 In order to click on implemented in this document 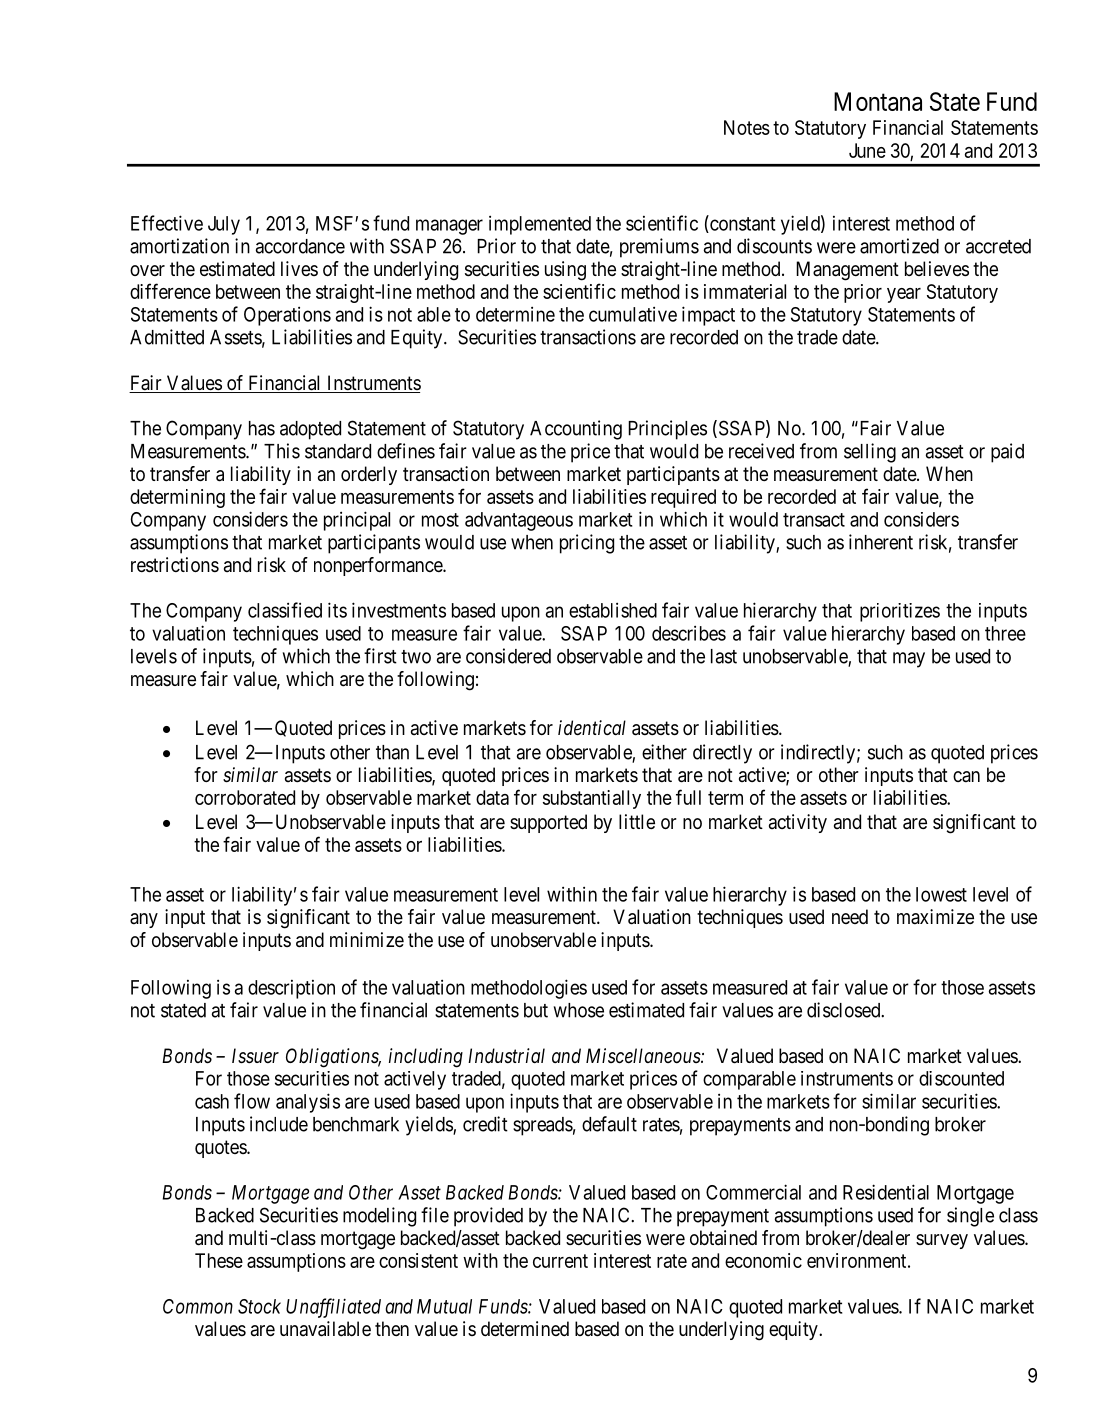, I will do `click(540, 225)`.
